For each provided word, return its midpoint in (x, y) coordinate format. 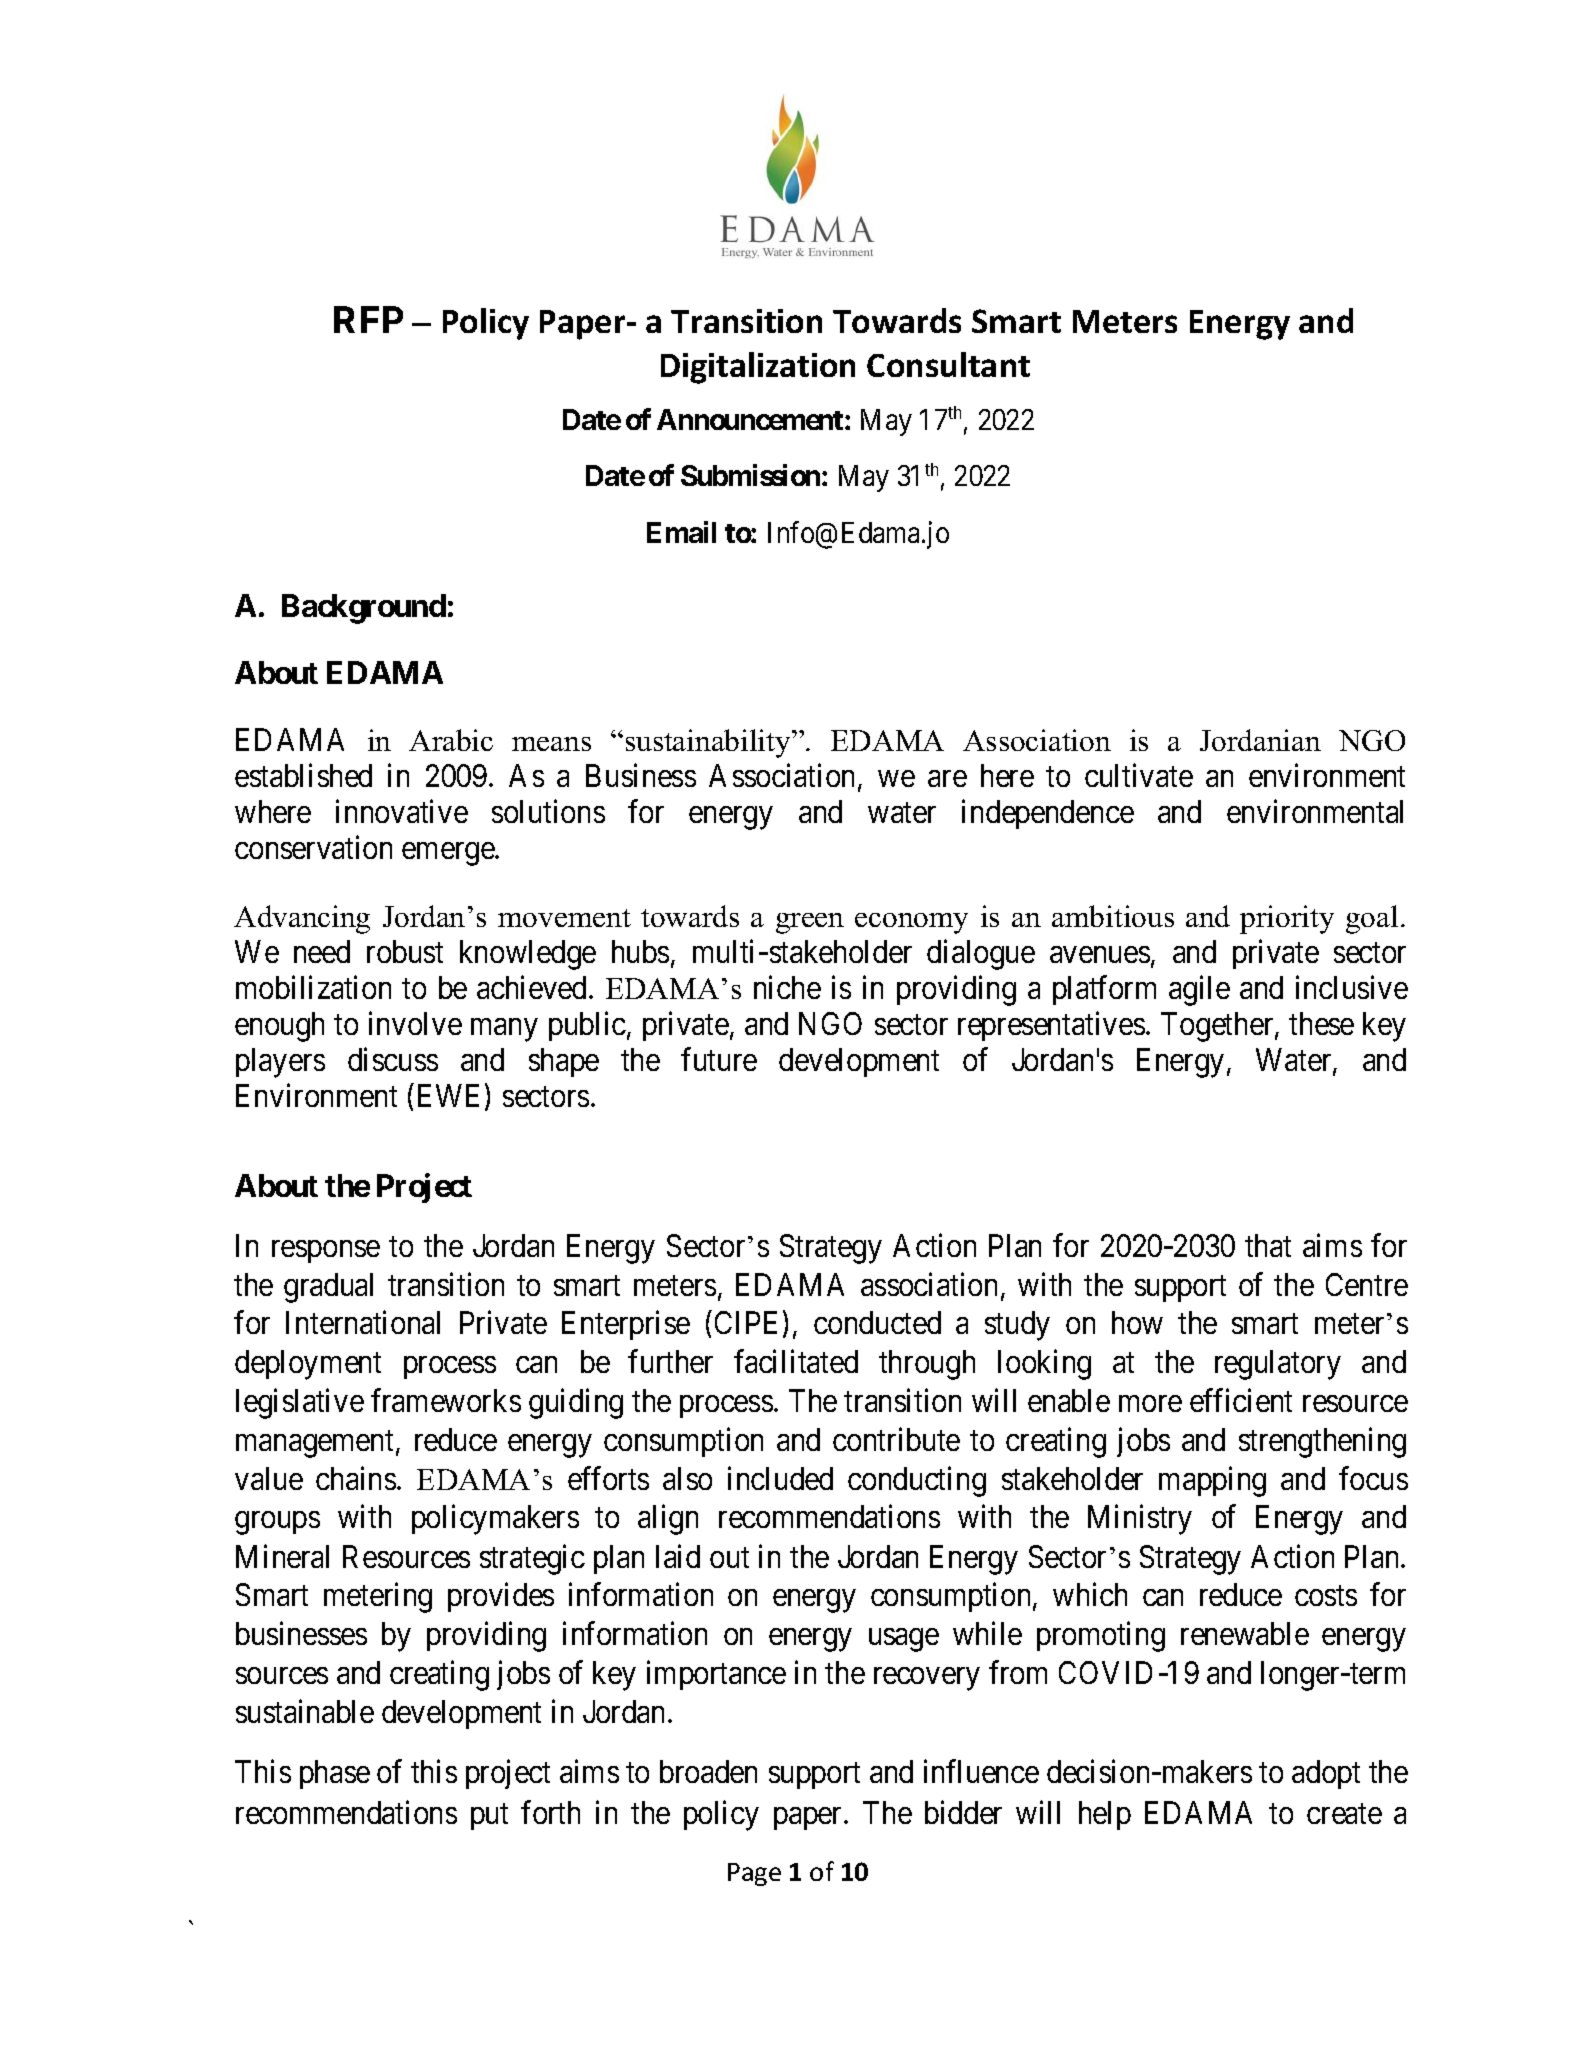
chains (356, 1478)
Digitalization (758, 368)
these (1321, 1023)
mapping (1212, 1481)
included (780, 1478)
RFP (368, 319)
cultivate (1139, 775)
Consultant (948, 364)
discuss (393, 1059)
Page (754, 1874)
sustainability (709, 743)
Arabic (451, 740)
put (489, 1817)
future (719, 1059)
